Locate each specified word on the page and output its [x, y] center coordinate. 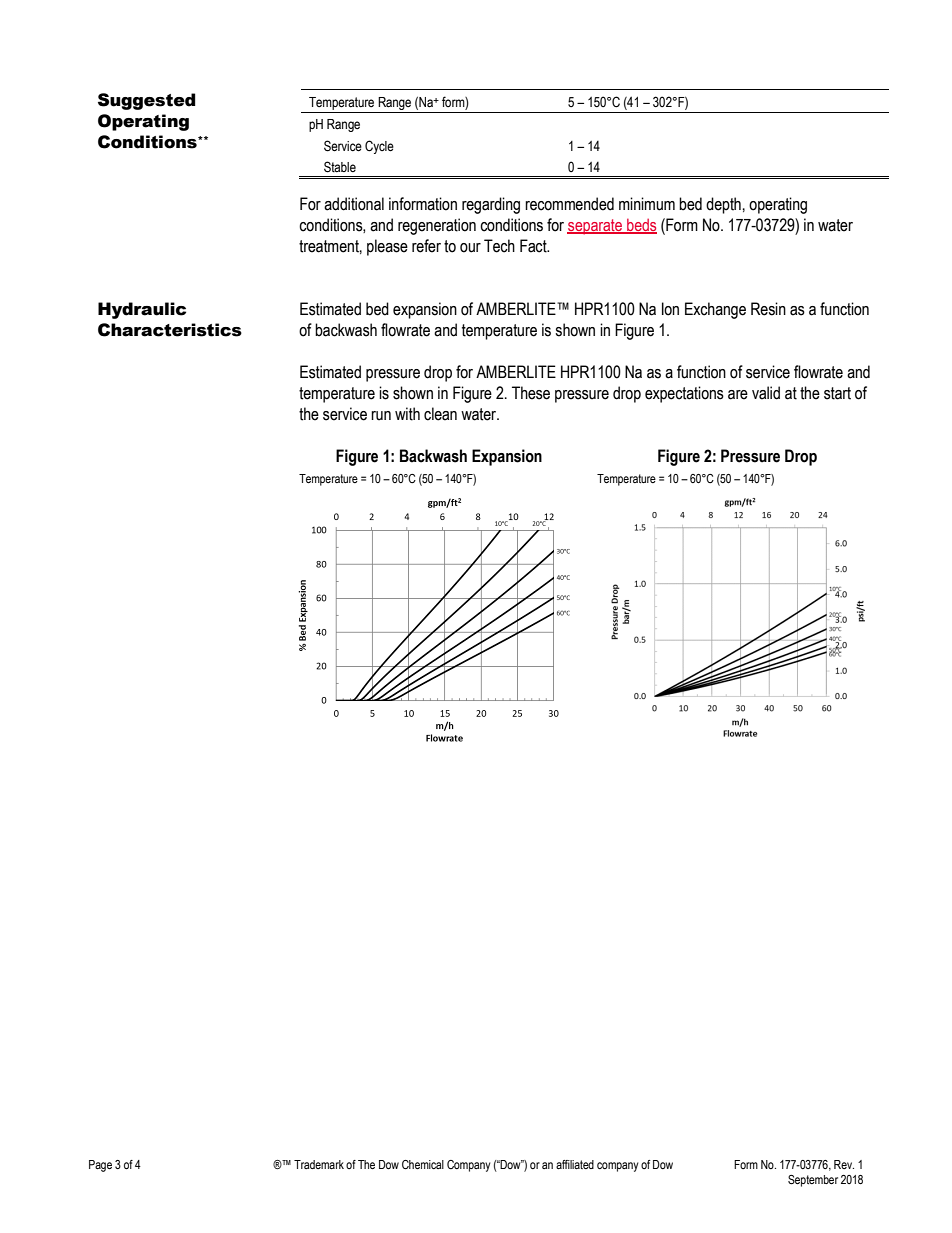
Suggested [147, 101]
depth [723, 205]
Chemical [423, 1164]
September [813, 1181]
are [738, 395]
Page [100, 1166]
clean [440, 414]
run [381, 416]
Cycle [379, 147]
